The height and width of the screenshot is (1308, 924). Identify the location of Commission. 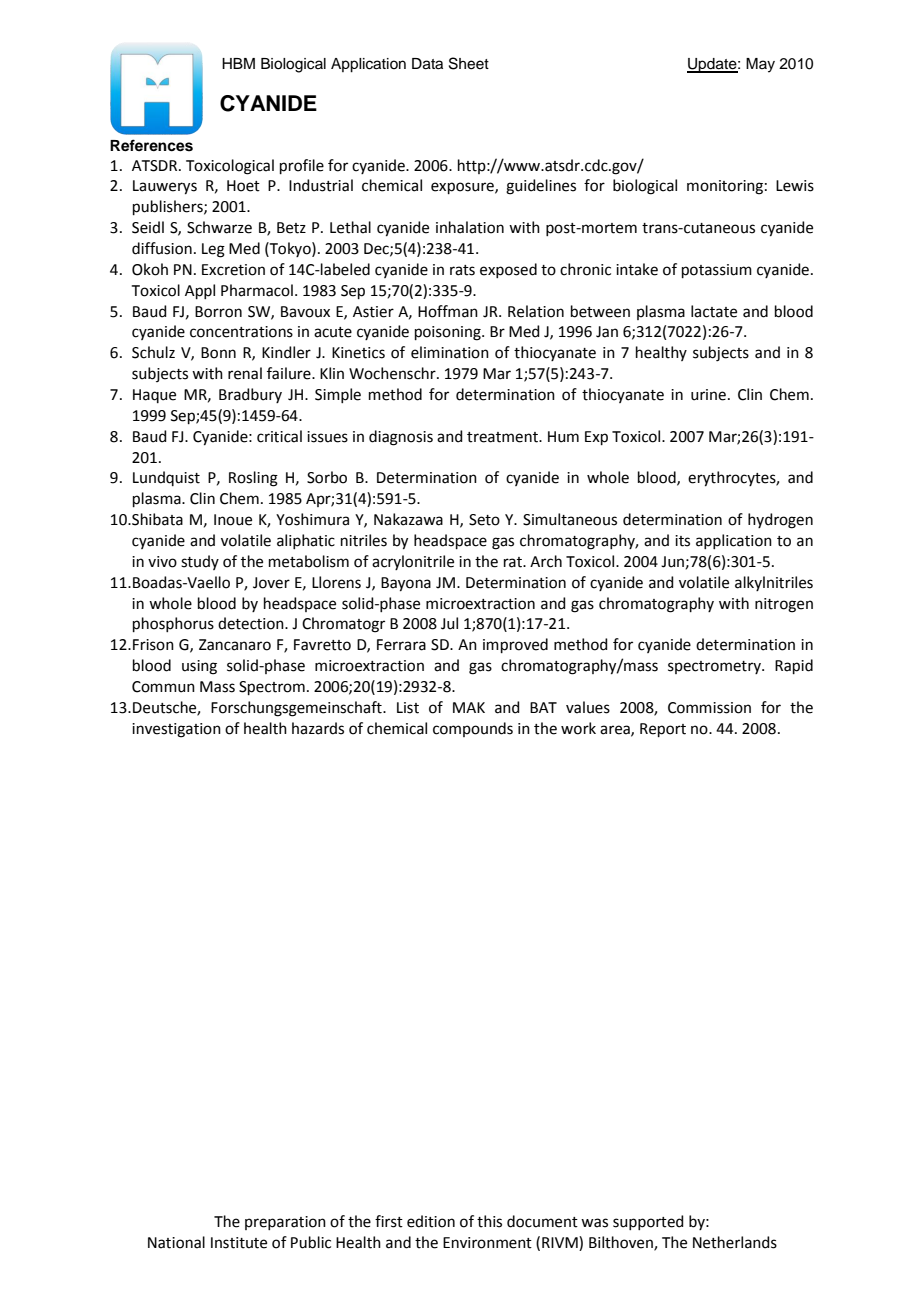
(709, 708).
